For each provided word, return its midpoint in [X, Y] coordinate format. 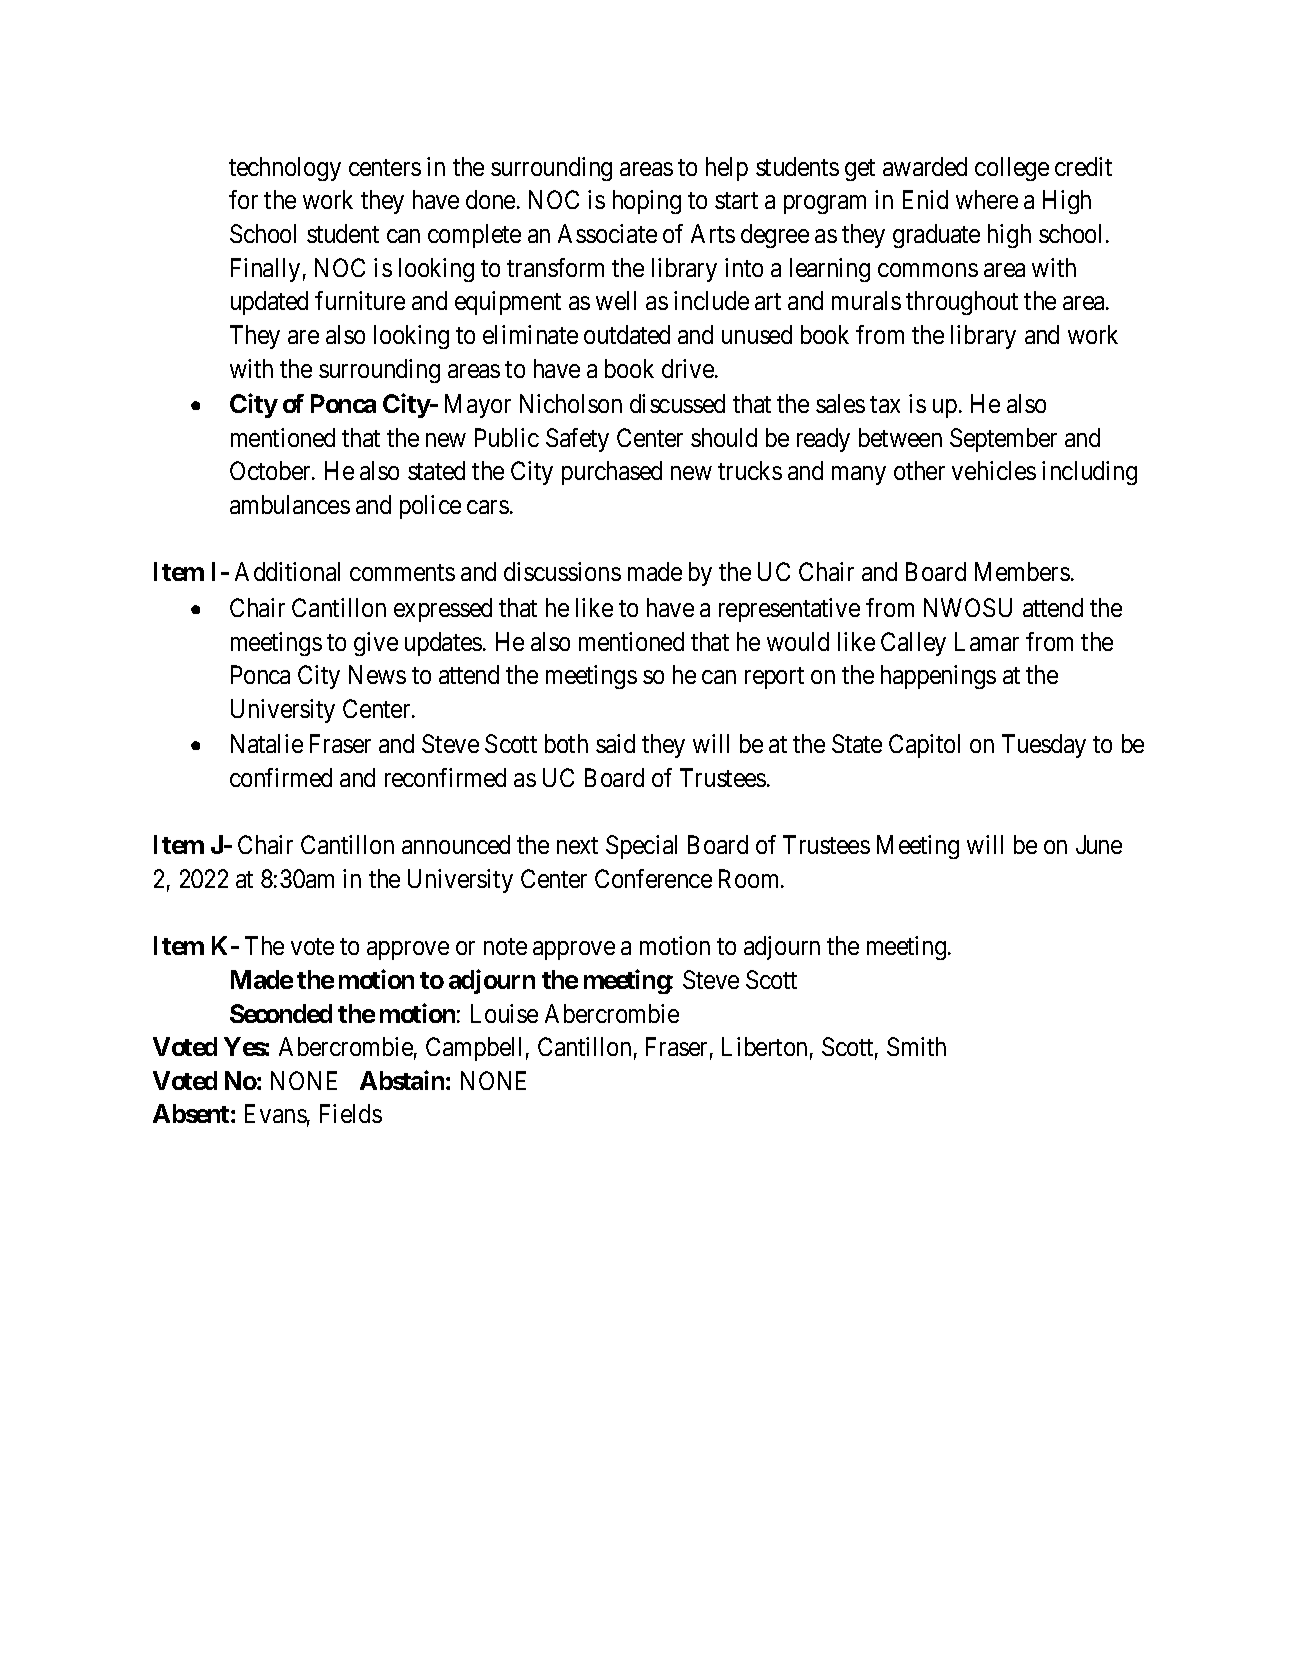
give [376, 644]
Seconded [281, 1013]
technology [285, 169]
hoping [647, 202]
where [987, 199]
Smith [916, 1046]
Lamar [987, 641]
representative [789, 610]
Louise [504, 1013]
